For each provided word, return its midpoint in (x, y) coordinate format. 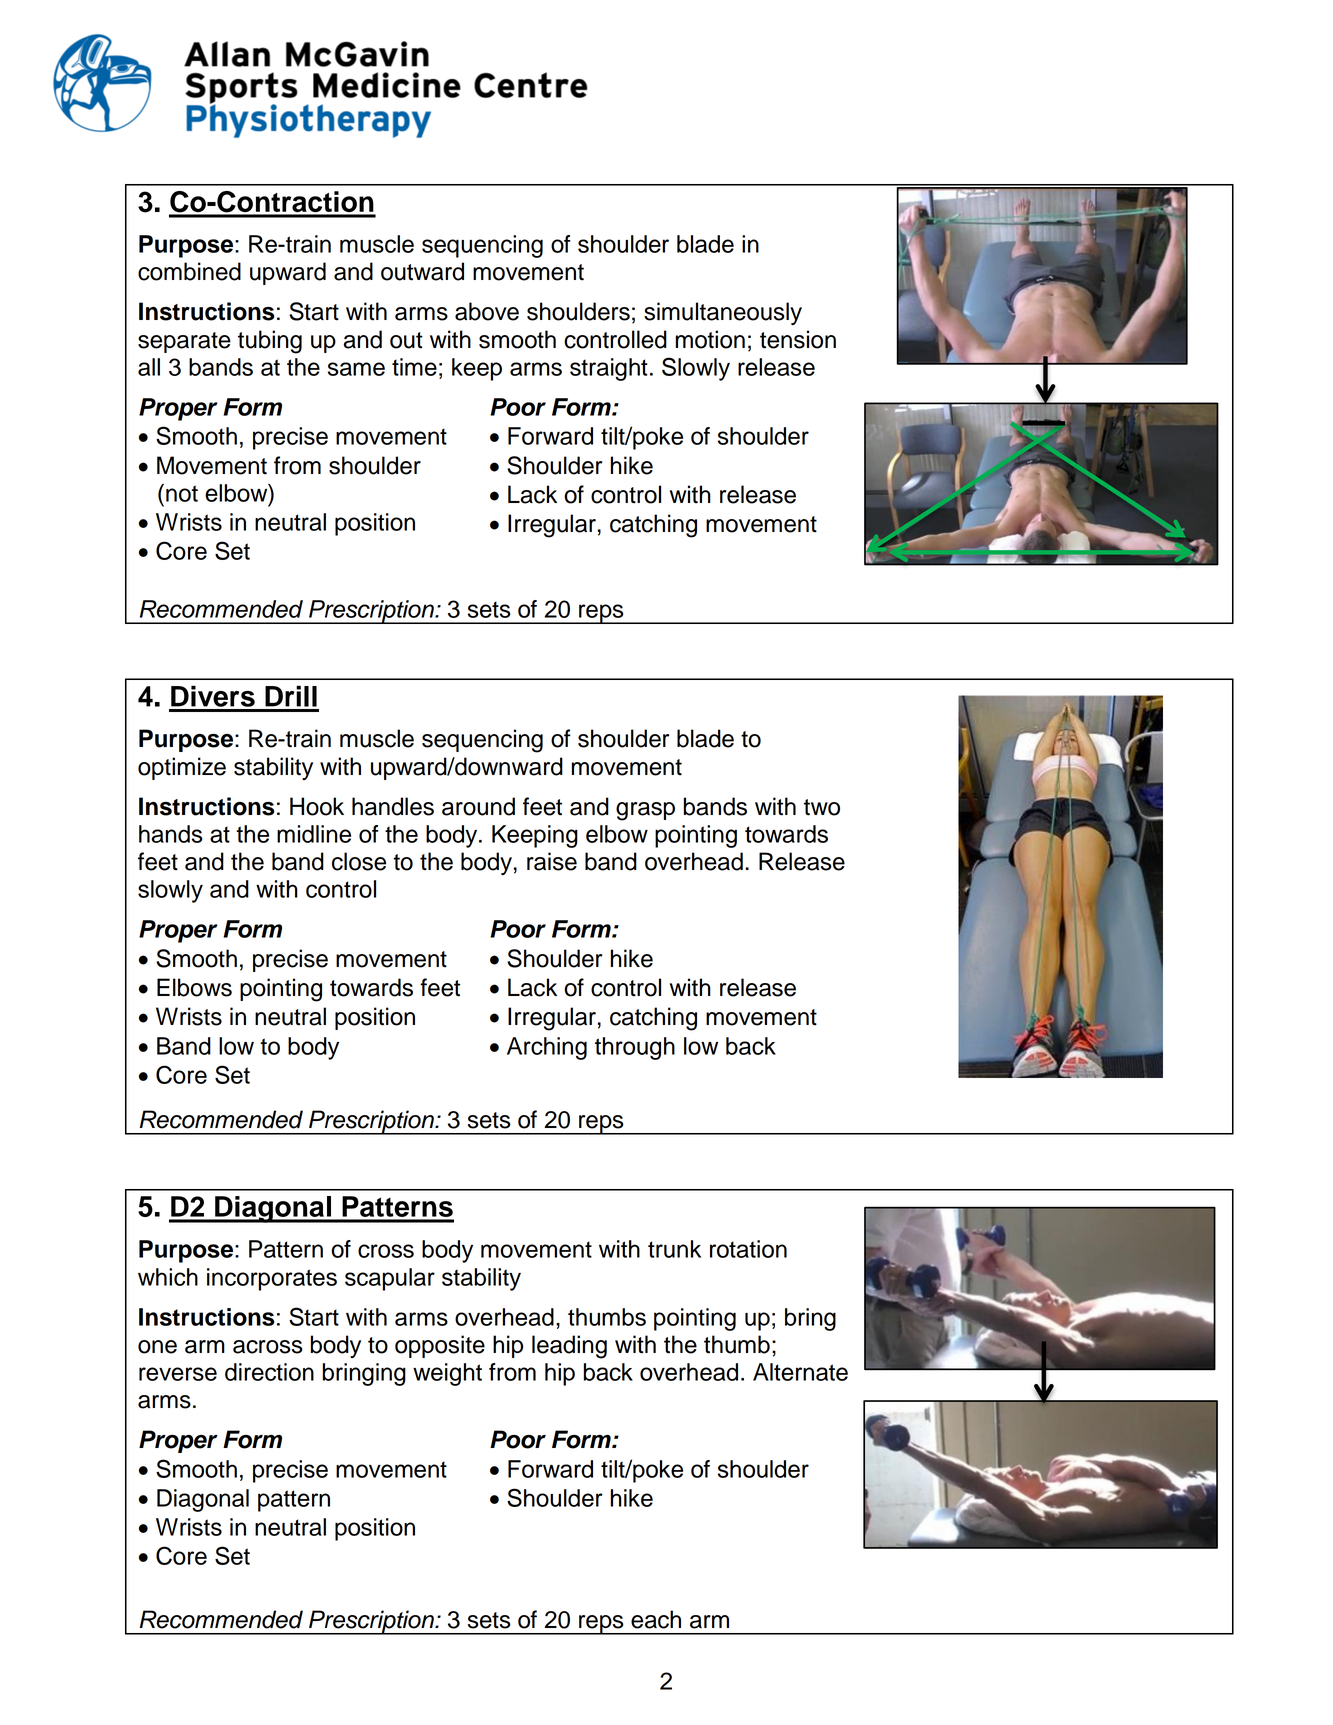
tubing (270, 342)
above (487, 311)
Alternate (800, 1372)
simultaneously (723, 313)
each (656, 1619)
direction (269, 1372)
